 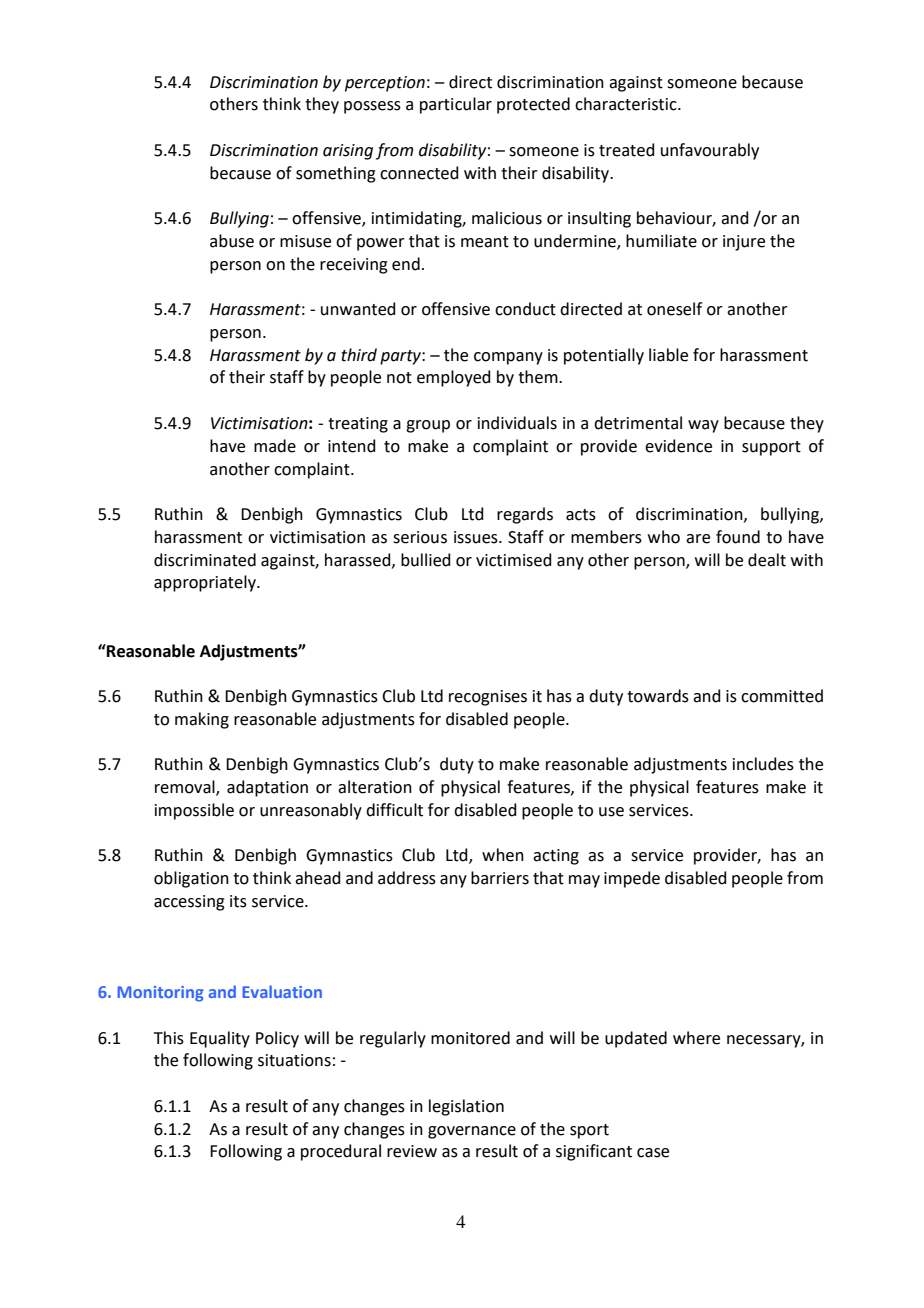 What do you see at coordinates (348, 152) in the screenshot?
I see `arising` at bounding box center [348, 152].
